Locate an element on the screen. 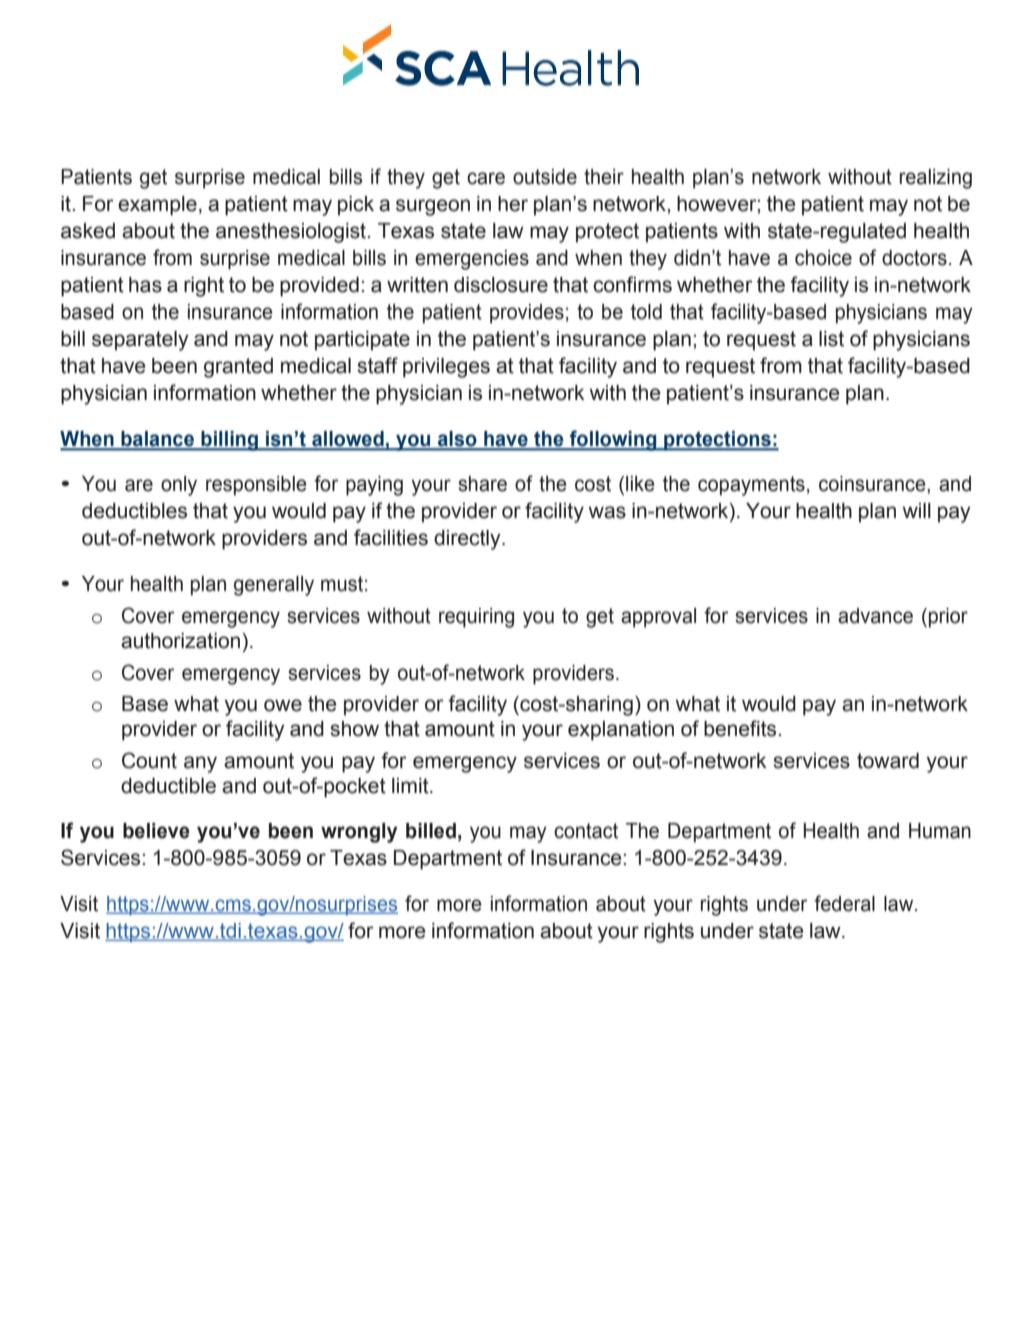 The width and height of the screenshot is (1029, 1331). directly is located at coordinates (468, 540).
